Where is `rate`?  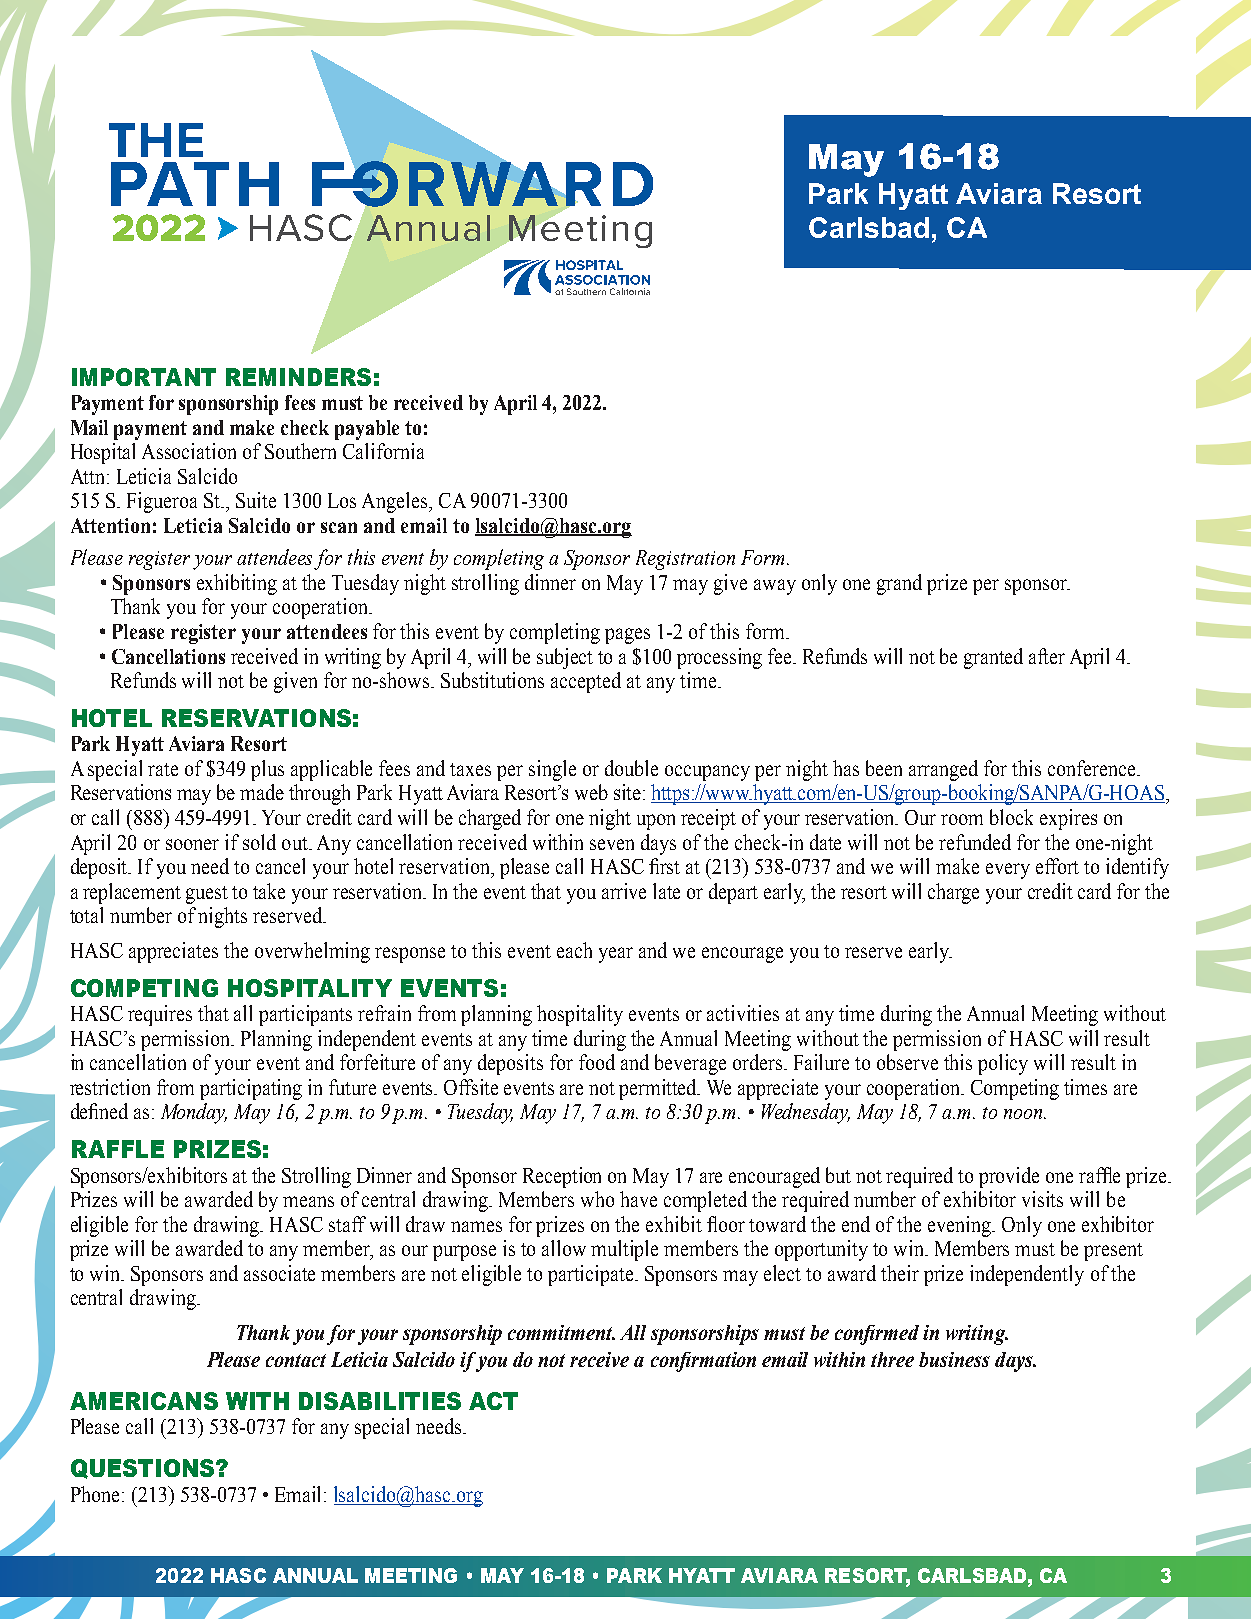
rate is located at coordinates (163, 769).
